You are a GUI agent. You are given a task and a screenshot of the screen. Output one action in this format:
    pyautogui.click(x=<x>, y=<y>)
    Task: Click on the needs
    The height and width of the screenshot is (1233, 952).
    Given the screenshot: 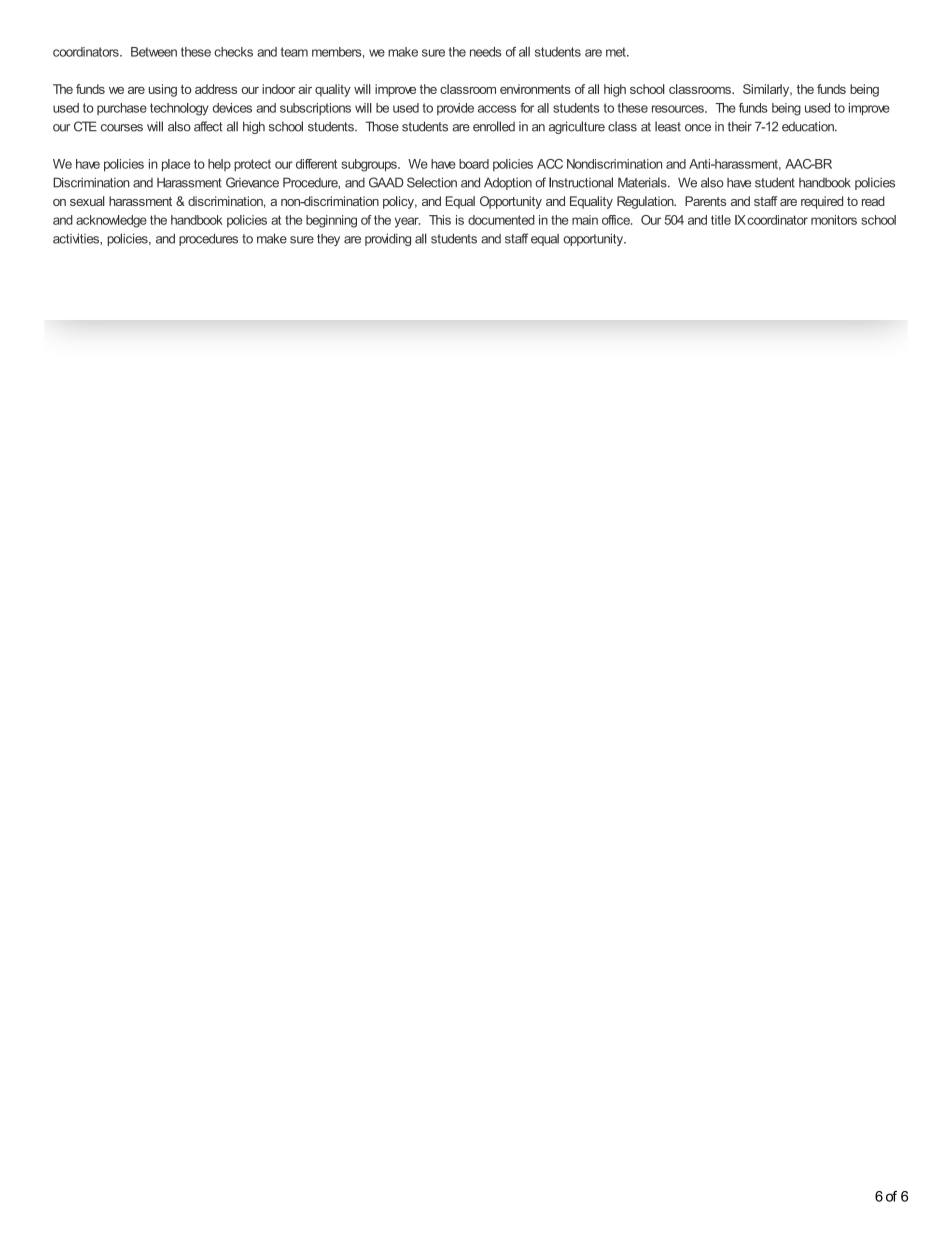 What is the action you would take?
    pyautogui.click(x=486, y=52)
